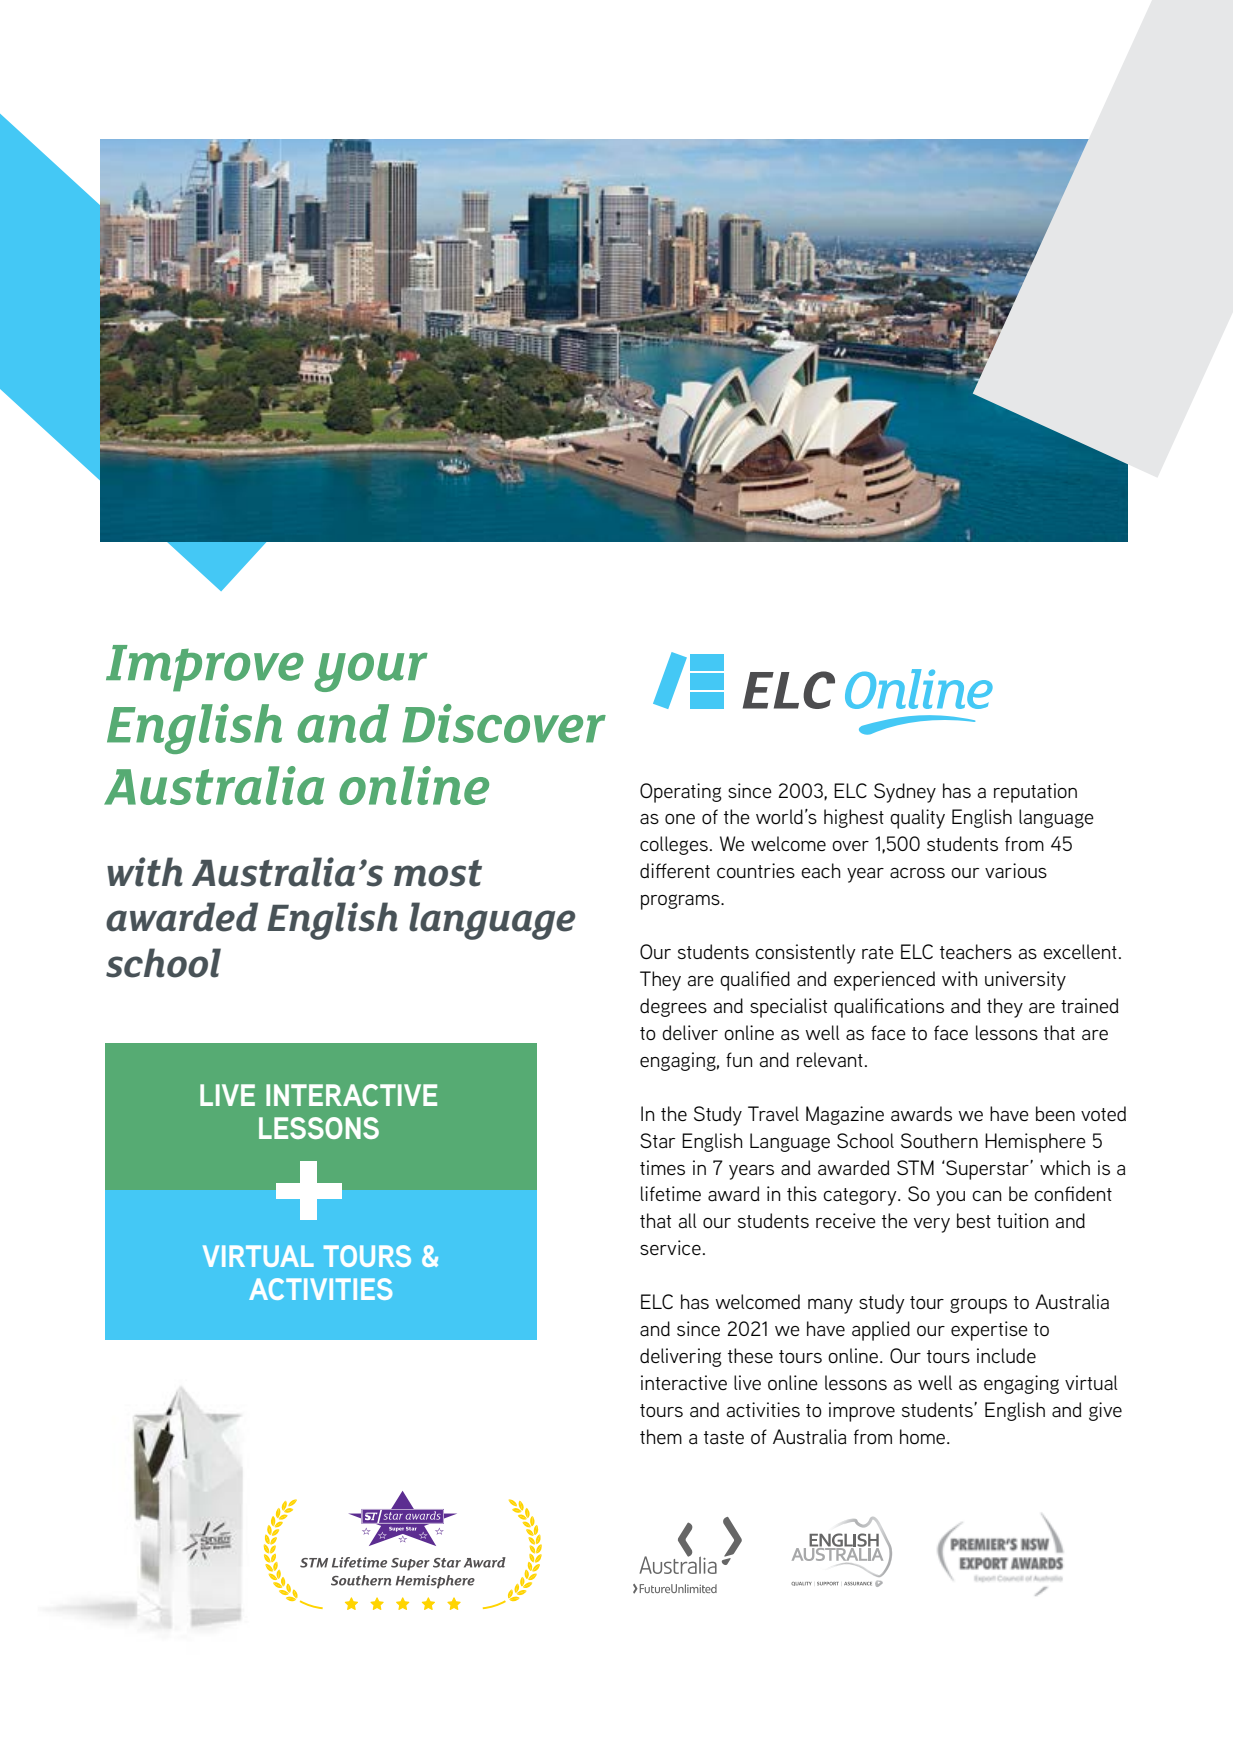 The height and width of the document is (1744, 1233). What do you see at coordinates (371, 672) in the document?
I see `your` at bounding box center [371, 672].
